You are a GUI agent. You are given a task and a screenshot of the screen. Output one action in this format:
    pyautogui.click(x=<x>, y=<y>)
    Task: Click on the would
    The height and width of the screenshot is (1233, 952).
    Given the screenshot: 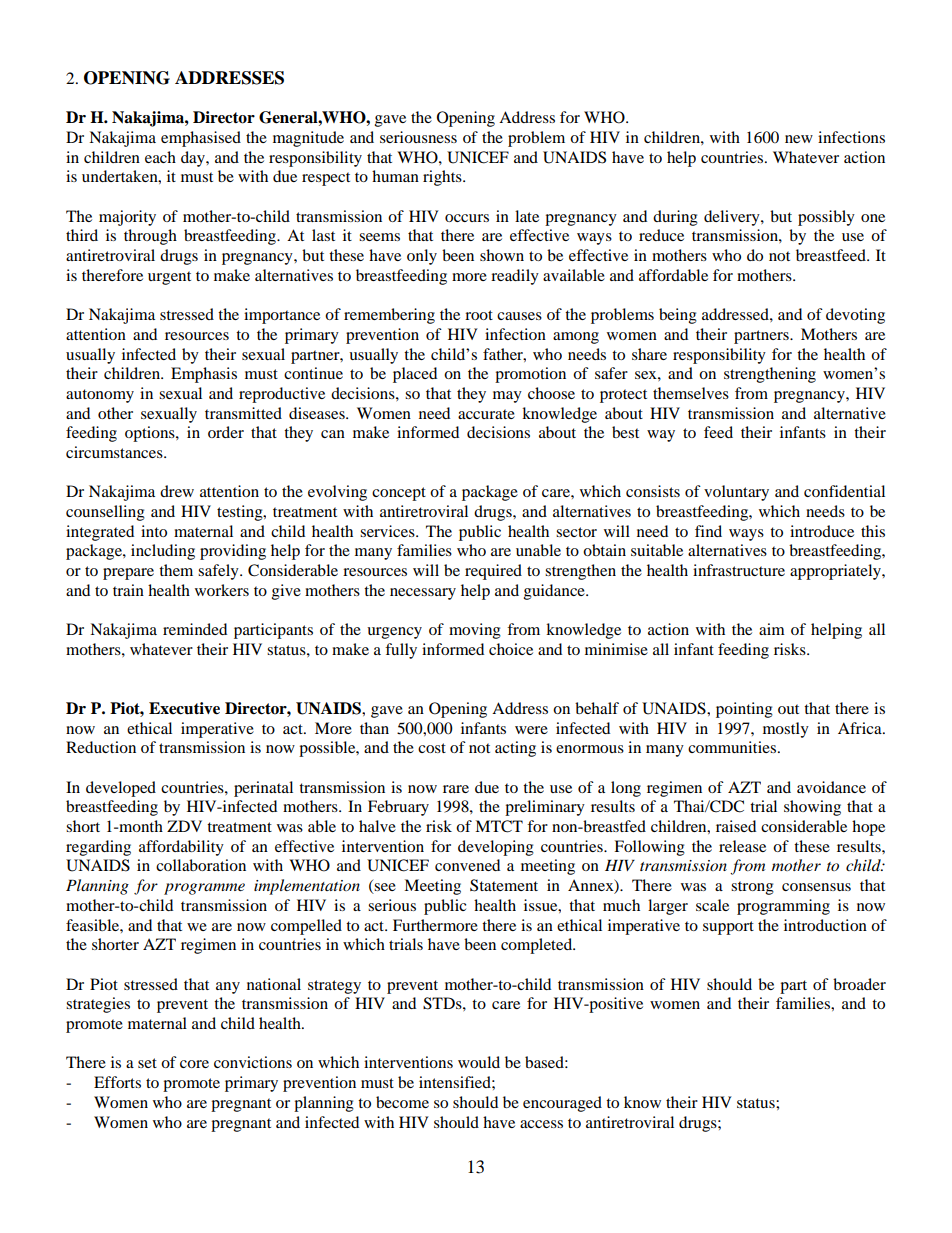 What is the action you would take?
    pyautogui.click(x=479, y=1062)
